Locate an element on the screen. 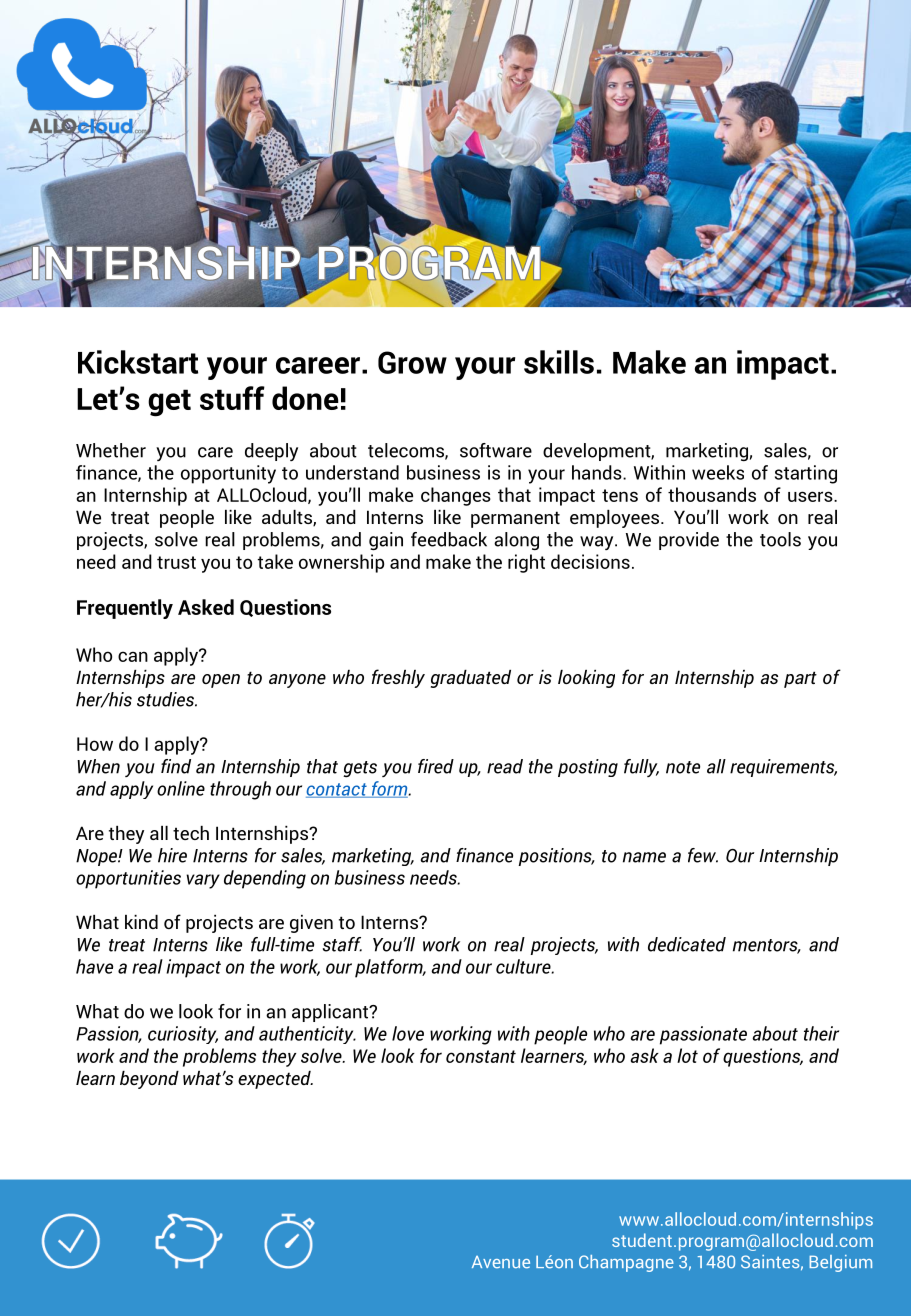  tech is located at coordinates (191, 833).
